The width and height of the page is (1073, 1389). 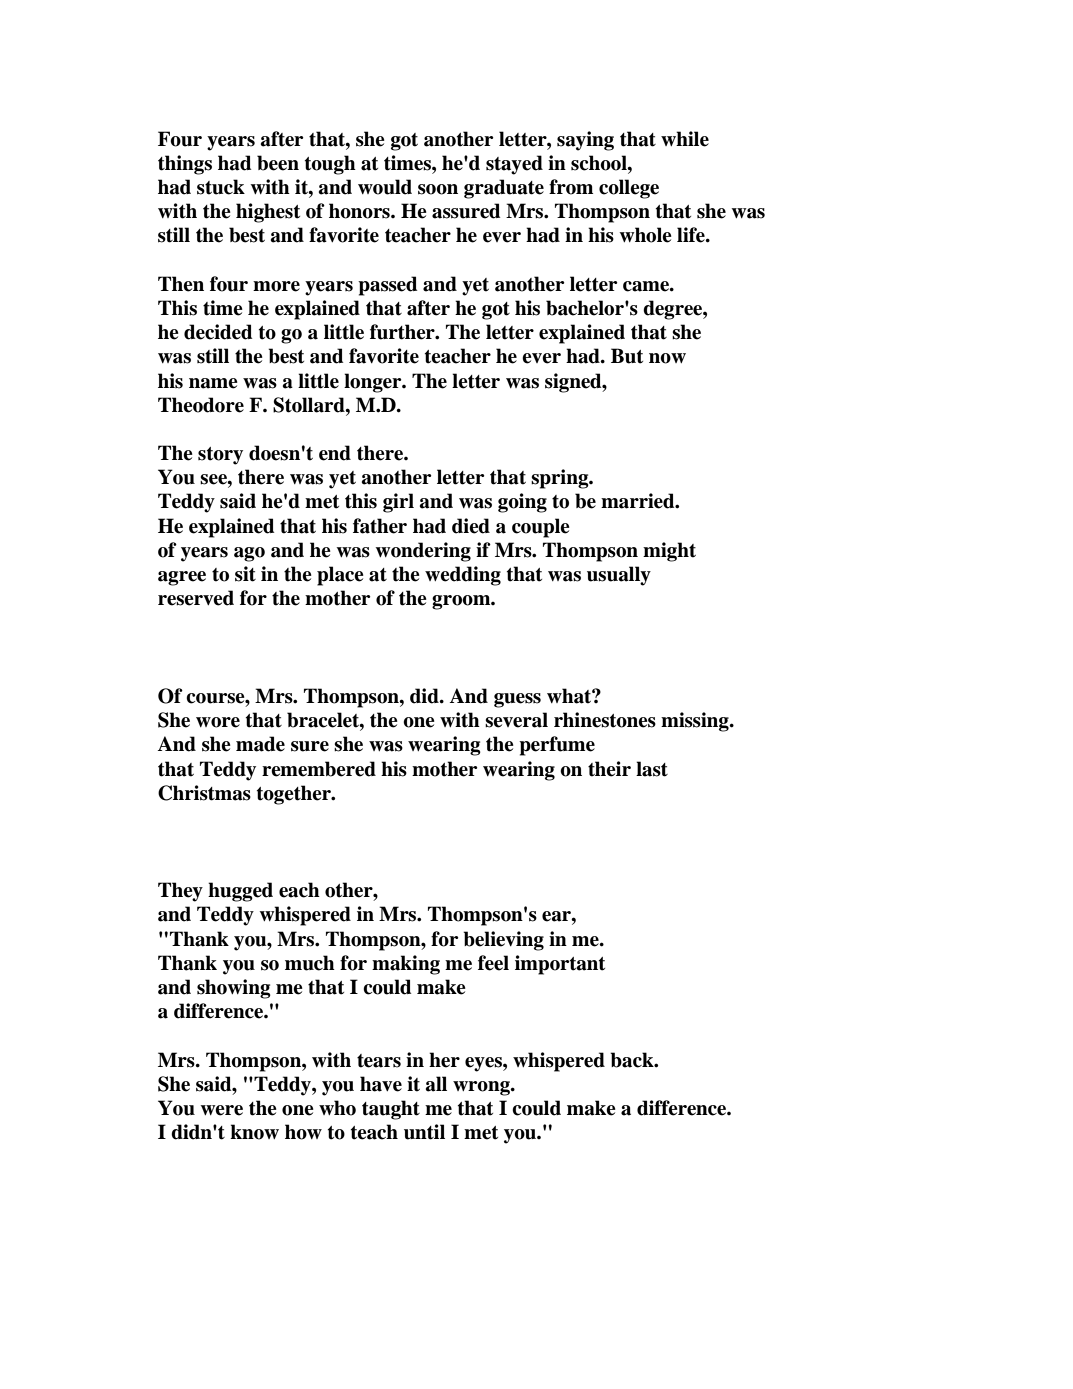 I want to click on stuck, so click(x=221, y=187).
